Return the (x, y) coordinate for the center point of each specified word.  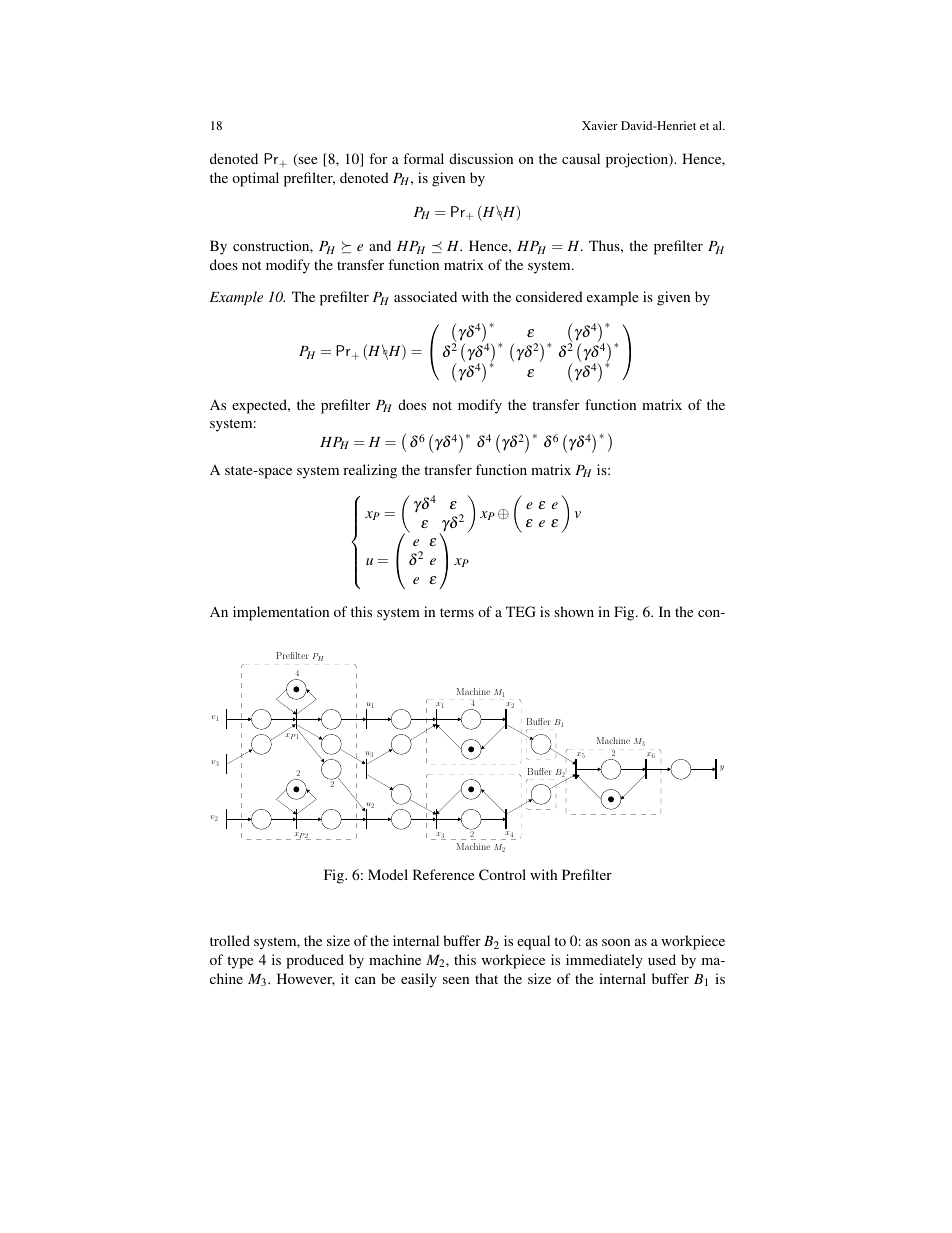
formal (423, 158)
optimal (255, 179)
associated (425, 296)
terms (457, 612)
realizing (370, 471)
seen (456, 980)
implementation (281, 613)
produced (315, 961)
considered (549, 296)
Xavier (600, 125)
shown (574, 611)
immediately (604, 961)
